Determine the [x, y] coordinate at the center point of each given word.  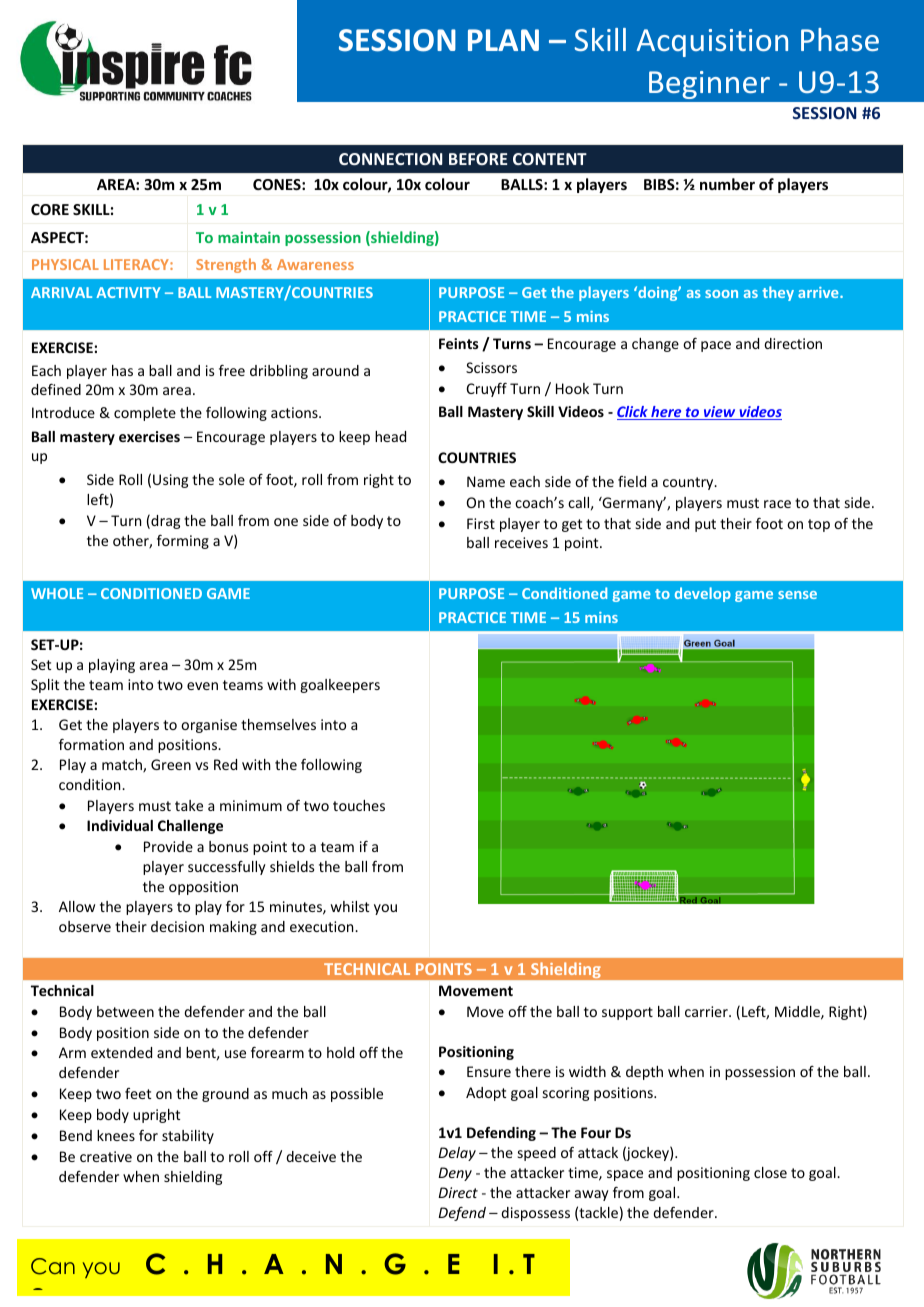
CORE [50, 209]
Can [53, 1266]
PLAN [503, 40]
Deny [455, 1174]
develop [703, 594]
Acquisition [712, 43]
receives [521, 542]
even [202, 686]
